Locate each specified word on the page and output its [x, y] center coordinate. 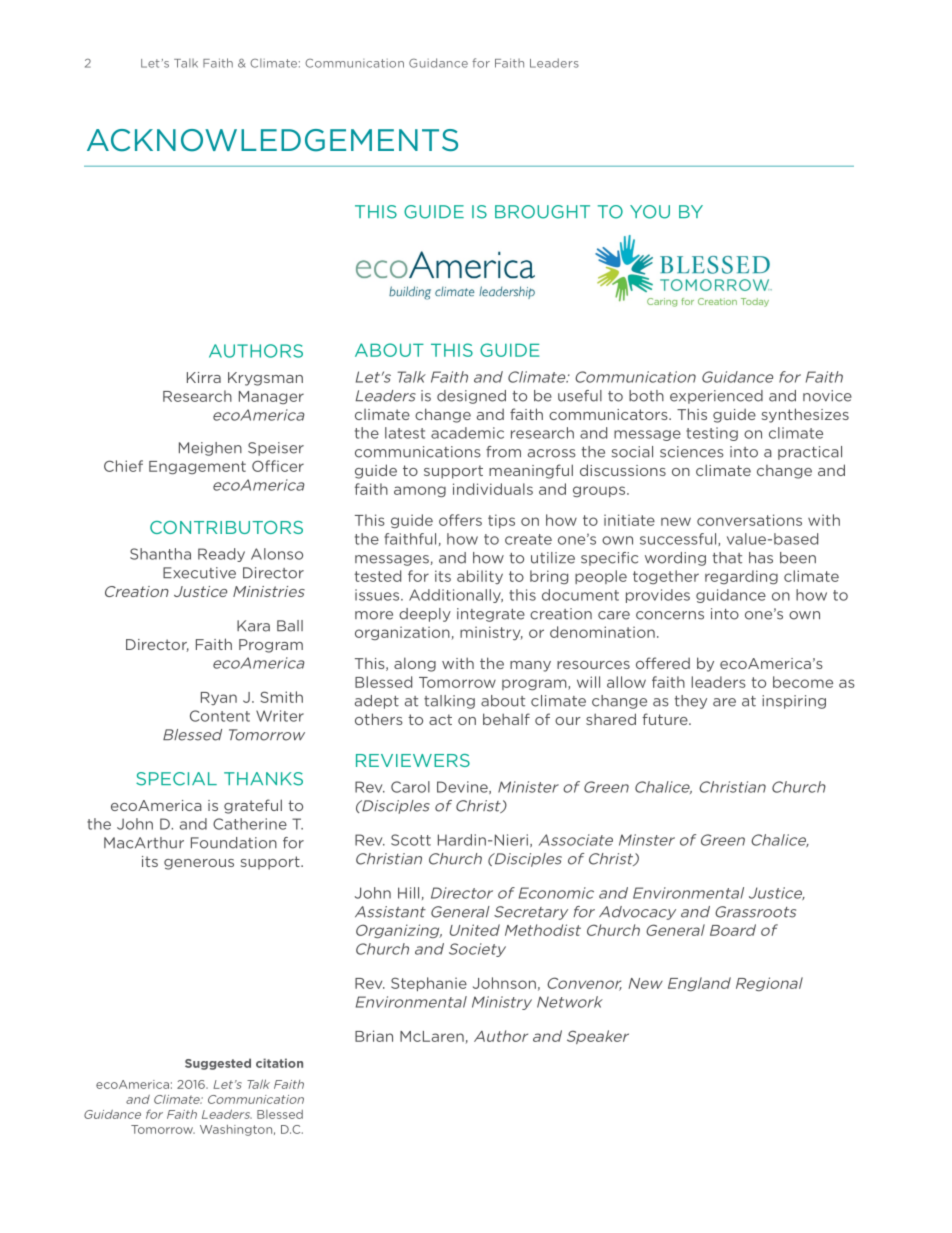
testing [712, 434]
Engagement [197, 467]
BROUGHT [542, 212]
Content [220, 716]
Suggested [218, 1064]
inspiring [794, 702]
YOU [650, 212]
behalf [506, 719]
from [503, 452]
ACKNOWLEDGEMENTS [272, 140]
